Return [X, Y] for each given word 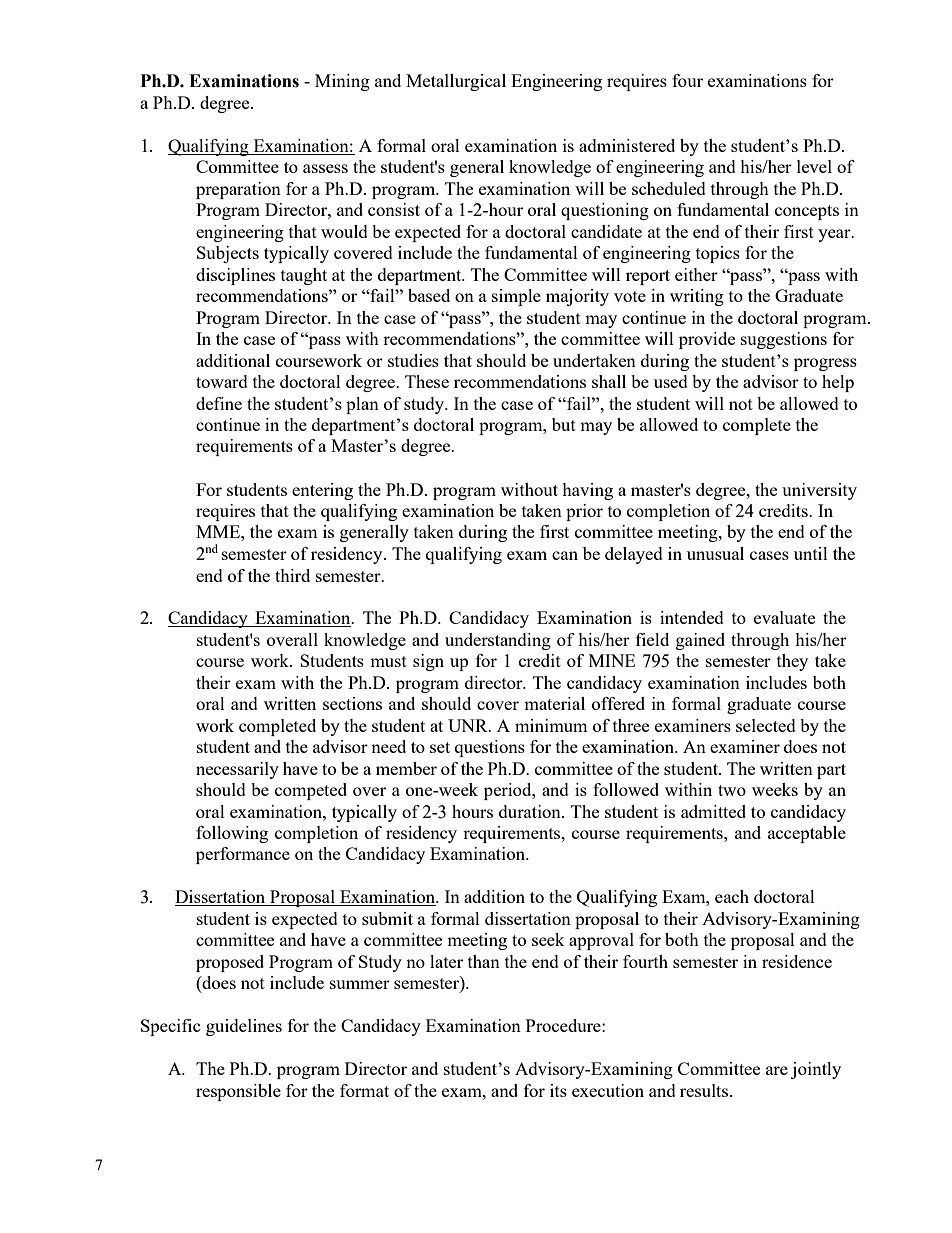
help [838, 383]
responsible [238, 1092]
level [814, 166]
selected [766, 725]
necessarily [237, 770]
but [564, 424]
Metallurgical [456, 82]
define [219, 403]
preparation [238, 190]
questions [490, 748]
